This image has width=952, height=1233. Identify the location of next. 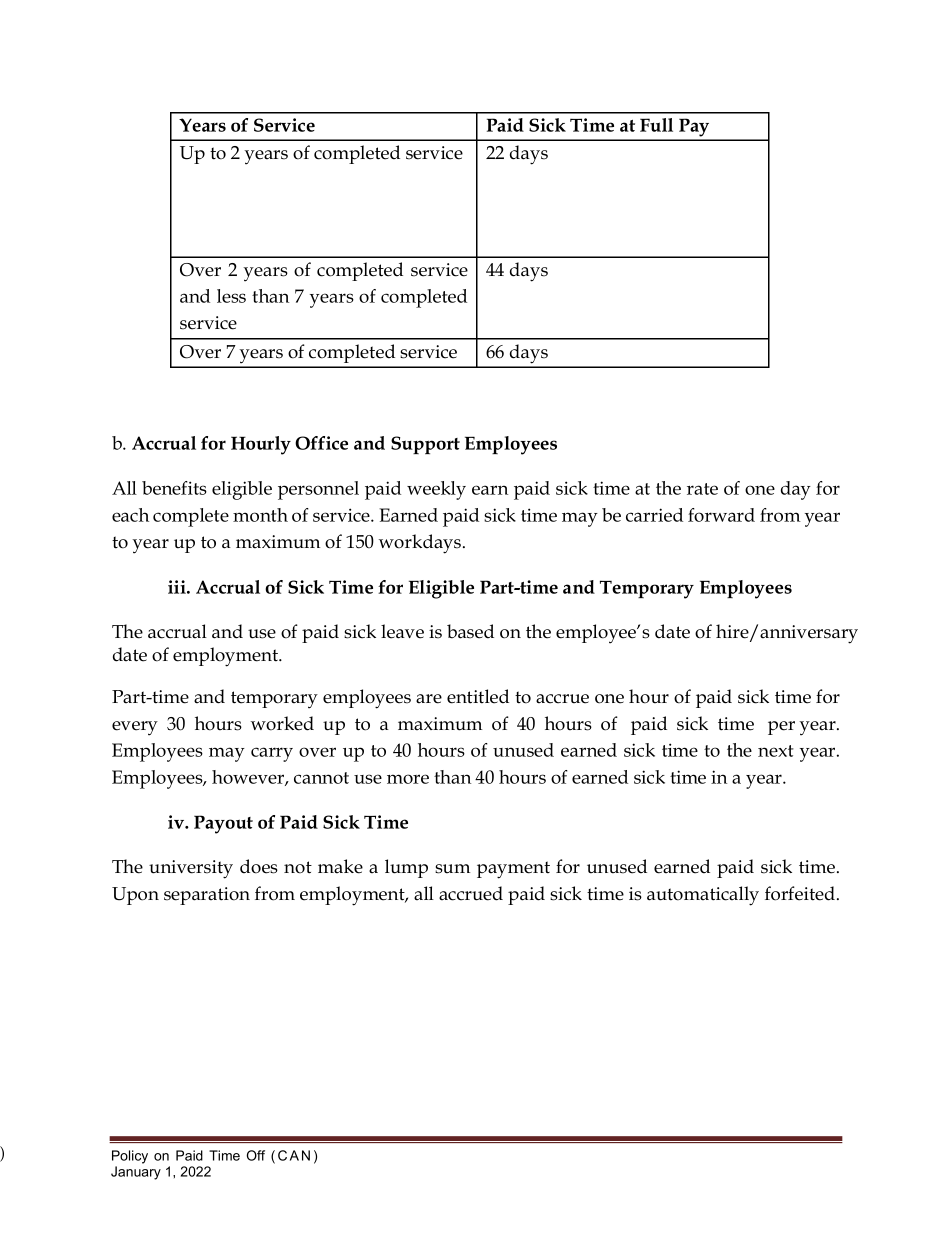
(776, 751).
